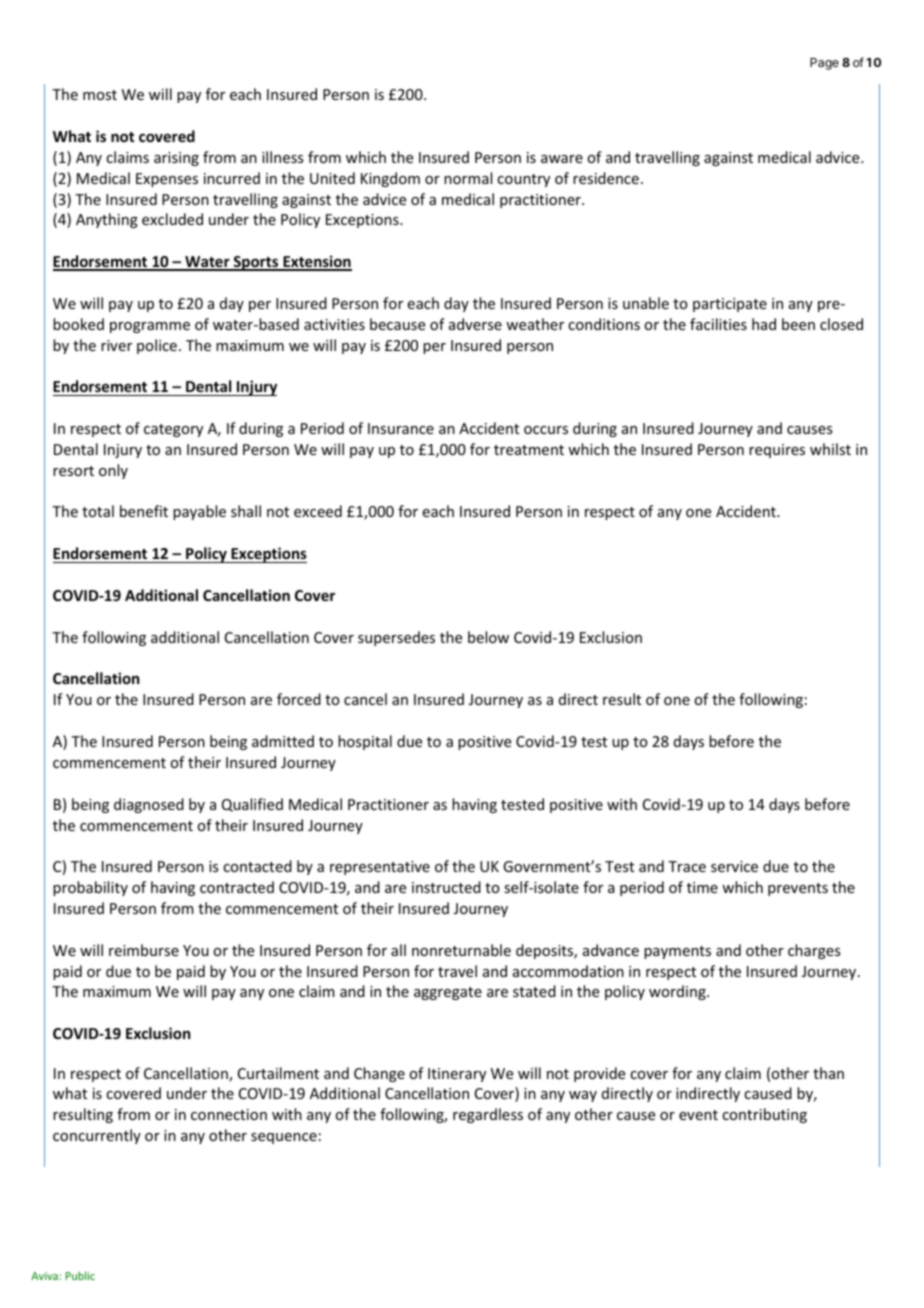 The height and width of the screenshot is (1308, 924). Describe the element at coordinates (468, 178) in the screenshot. I see `normal` at that location.
